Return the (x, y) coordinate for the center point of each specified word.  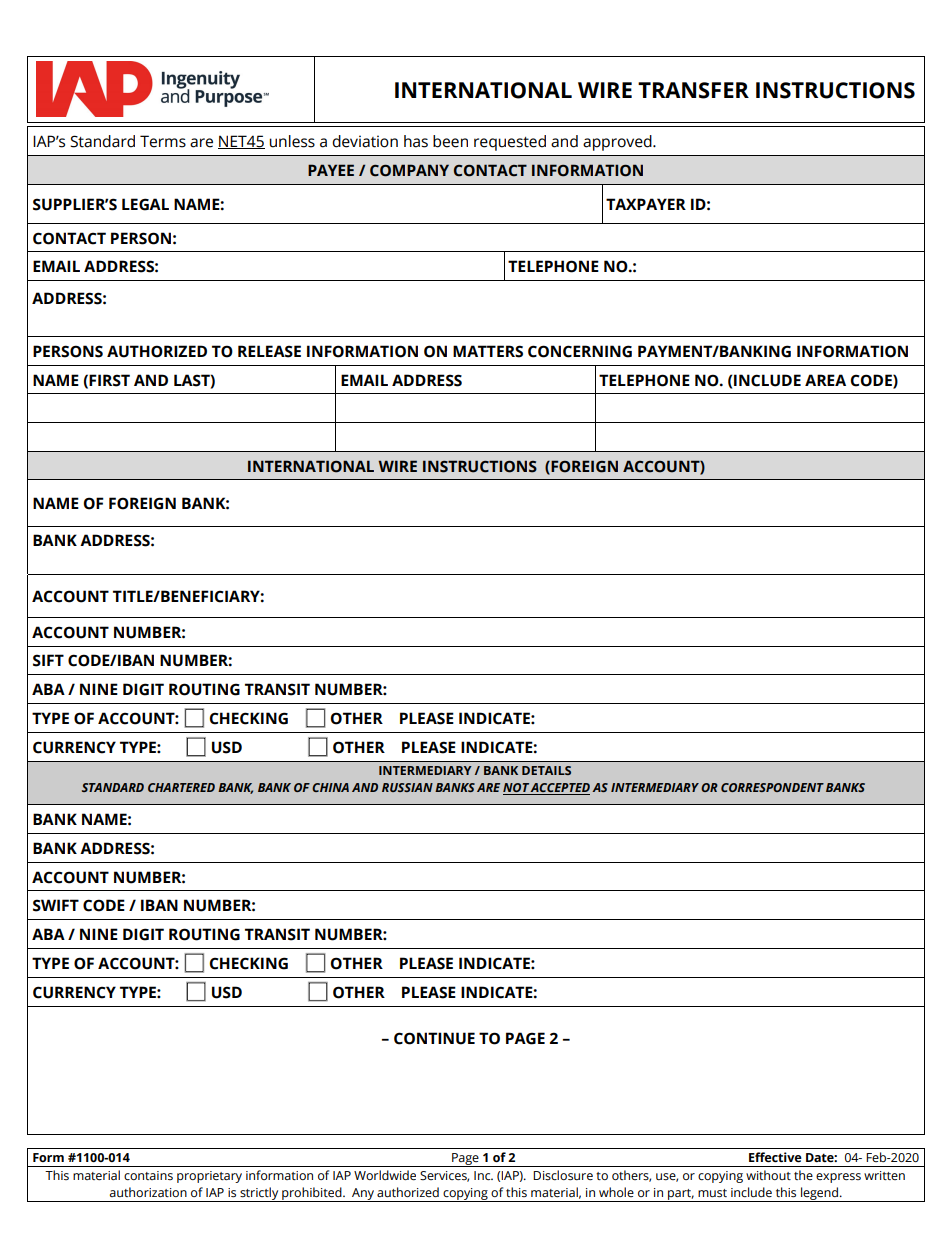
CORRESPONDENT (772, 787)
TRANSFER (693, 90)
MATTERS (488, 351)
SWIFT (56, 905)
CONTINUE (434, 1038)
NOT (516, 789)
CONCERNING (580, 351)
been (450, 141)
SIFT (48, 660)
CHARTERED (181, 787)
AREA (825, 380)
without (768, 1175)
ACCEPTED (559, 789)
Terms (163, 141)
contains (148, 1175)
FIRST (109, 380)
